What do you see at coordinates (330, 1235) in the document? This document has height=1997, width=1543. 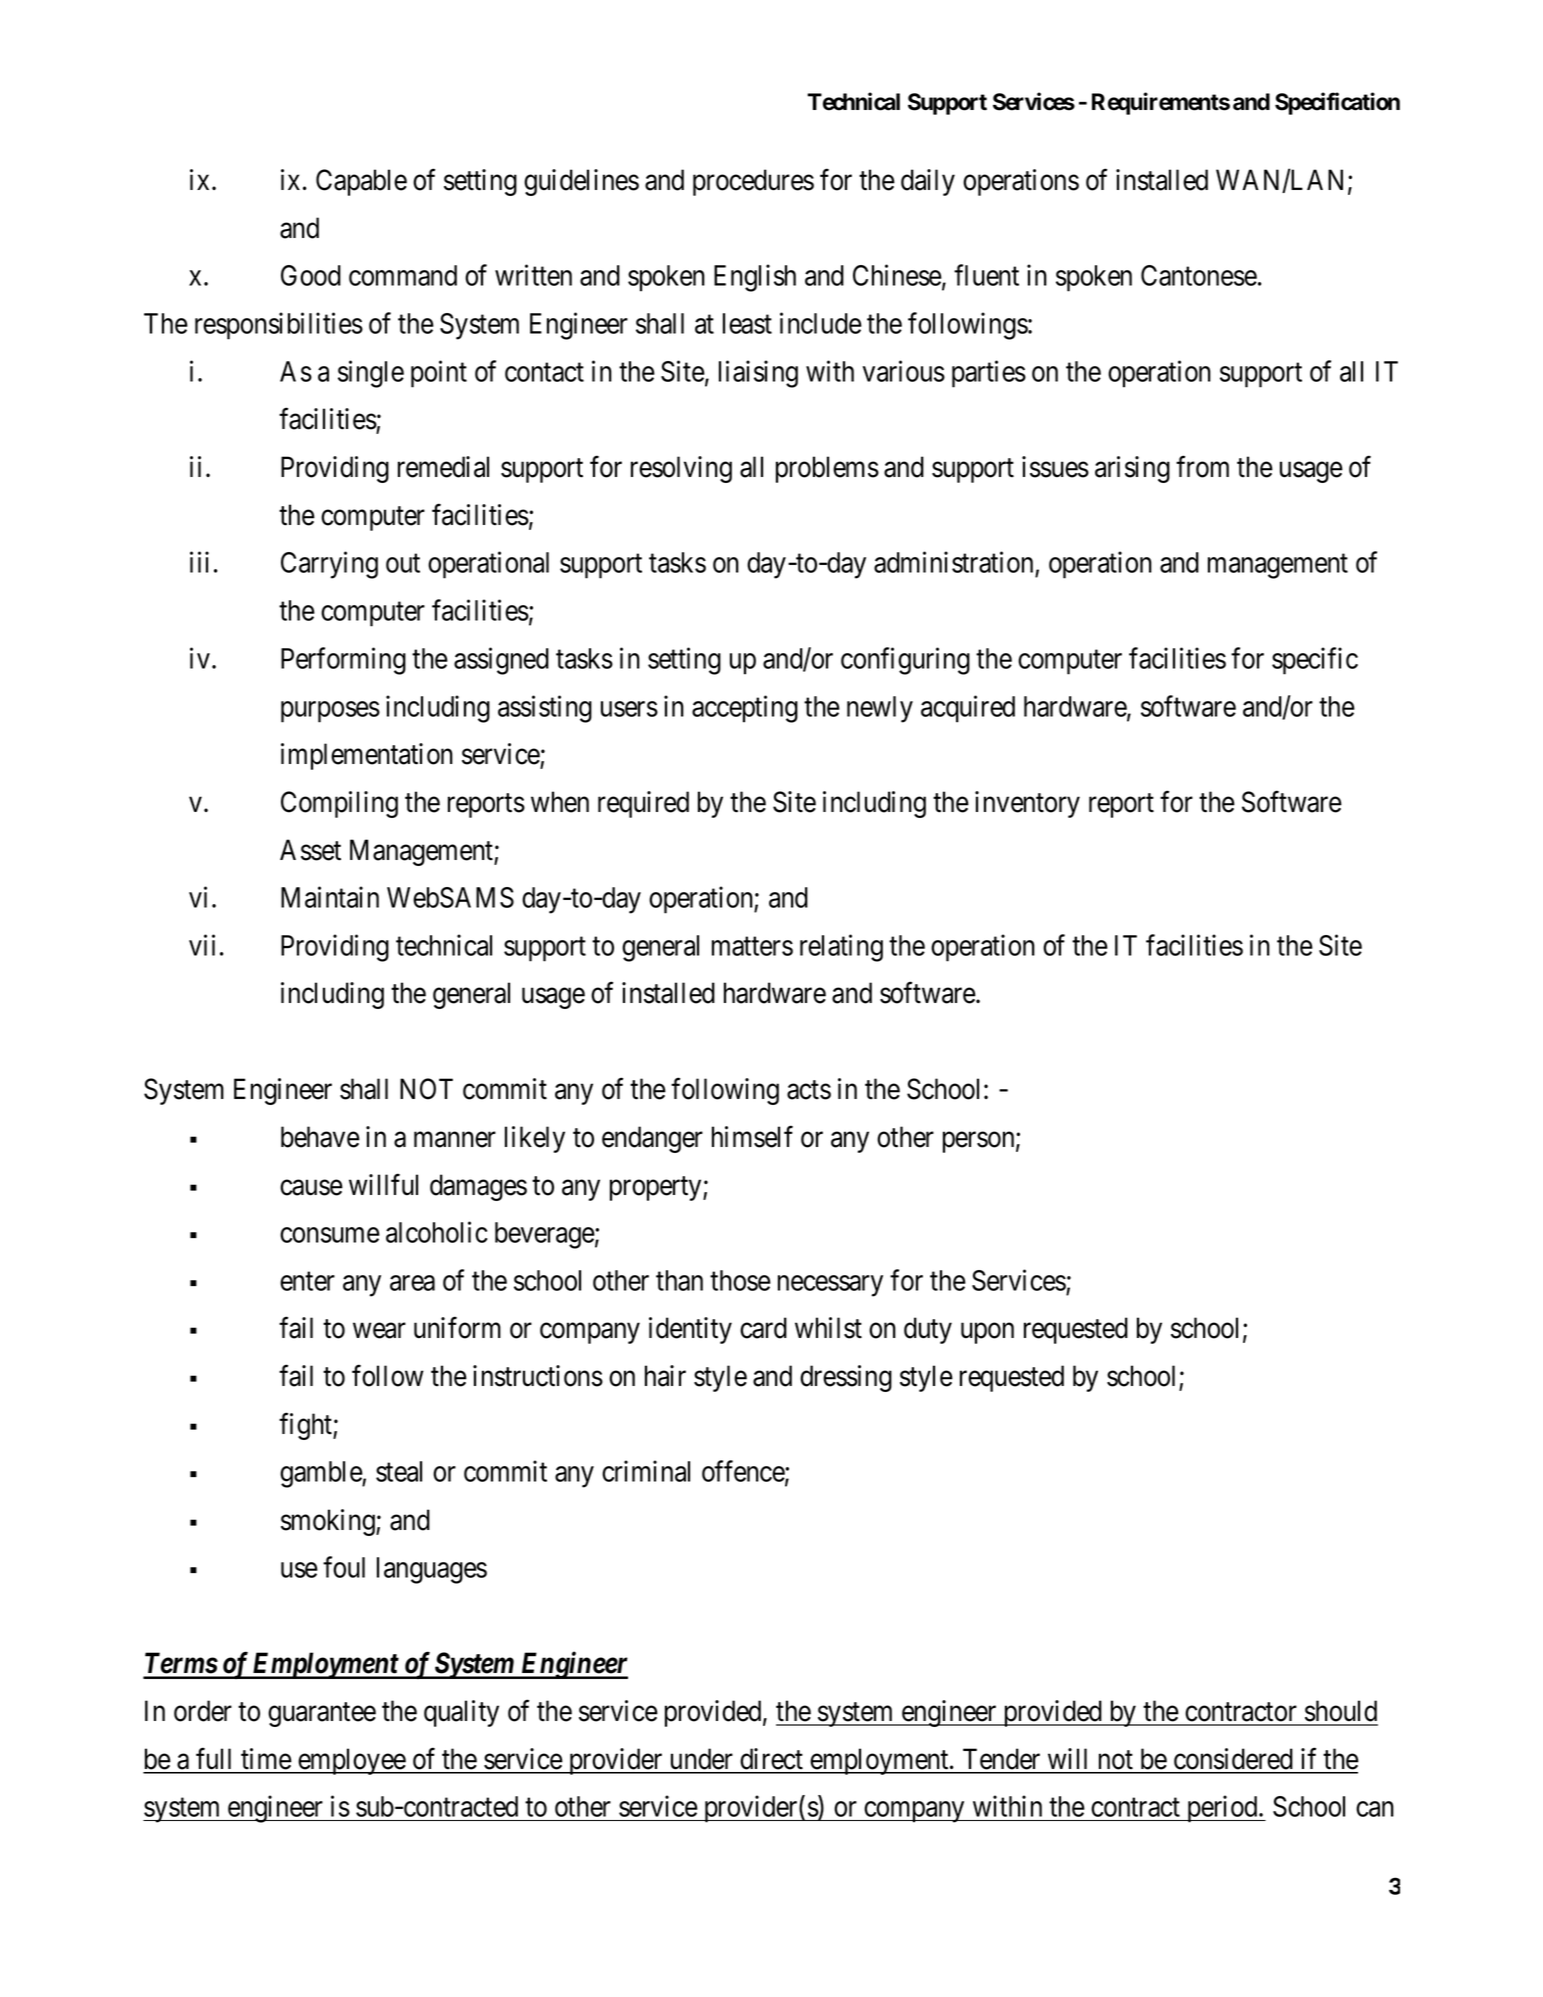 I see `consume` at bounding box center [330, 1235].
